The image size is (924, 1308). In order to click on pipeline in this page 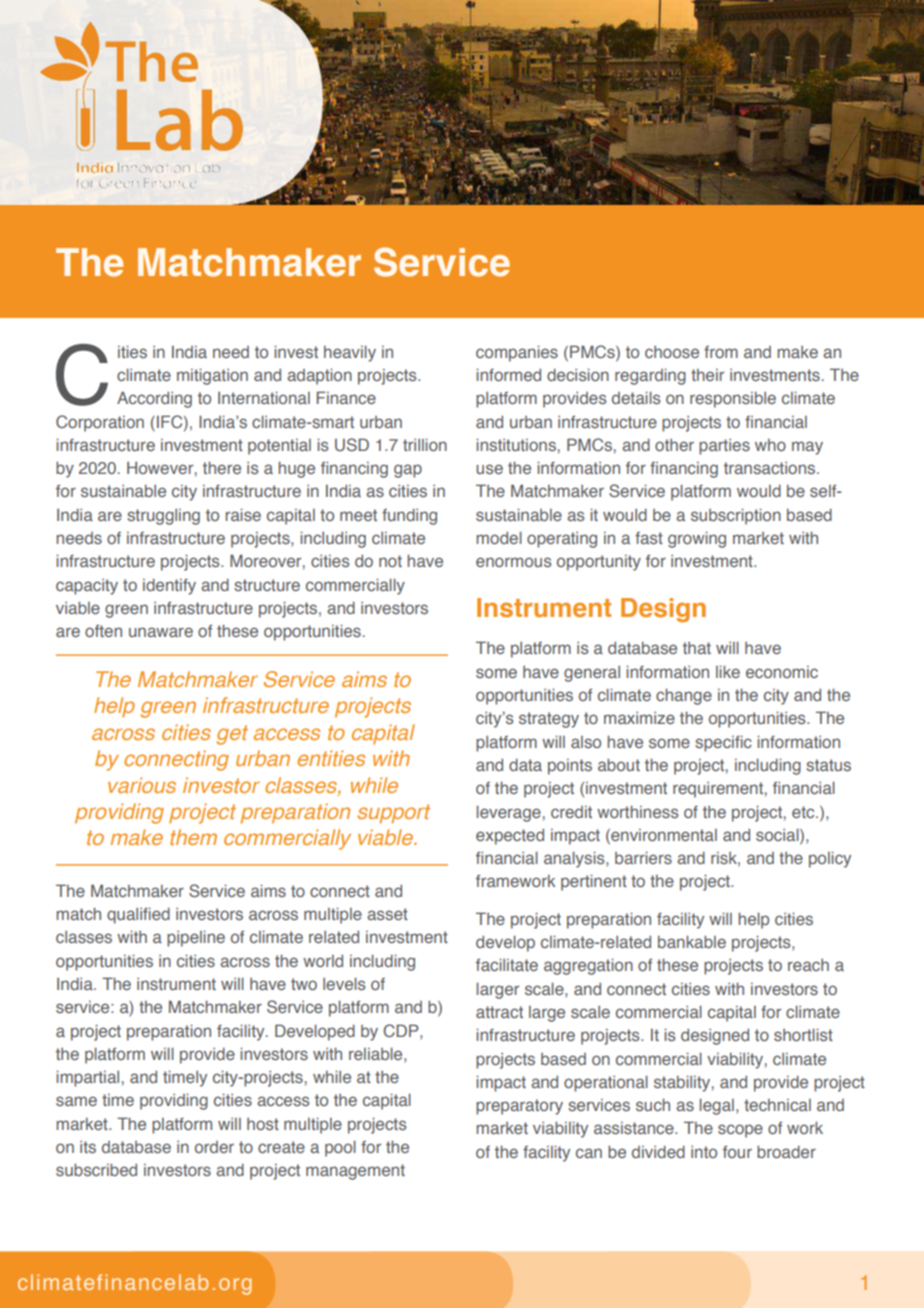, I will do `click(196, 938)`.
